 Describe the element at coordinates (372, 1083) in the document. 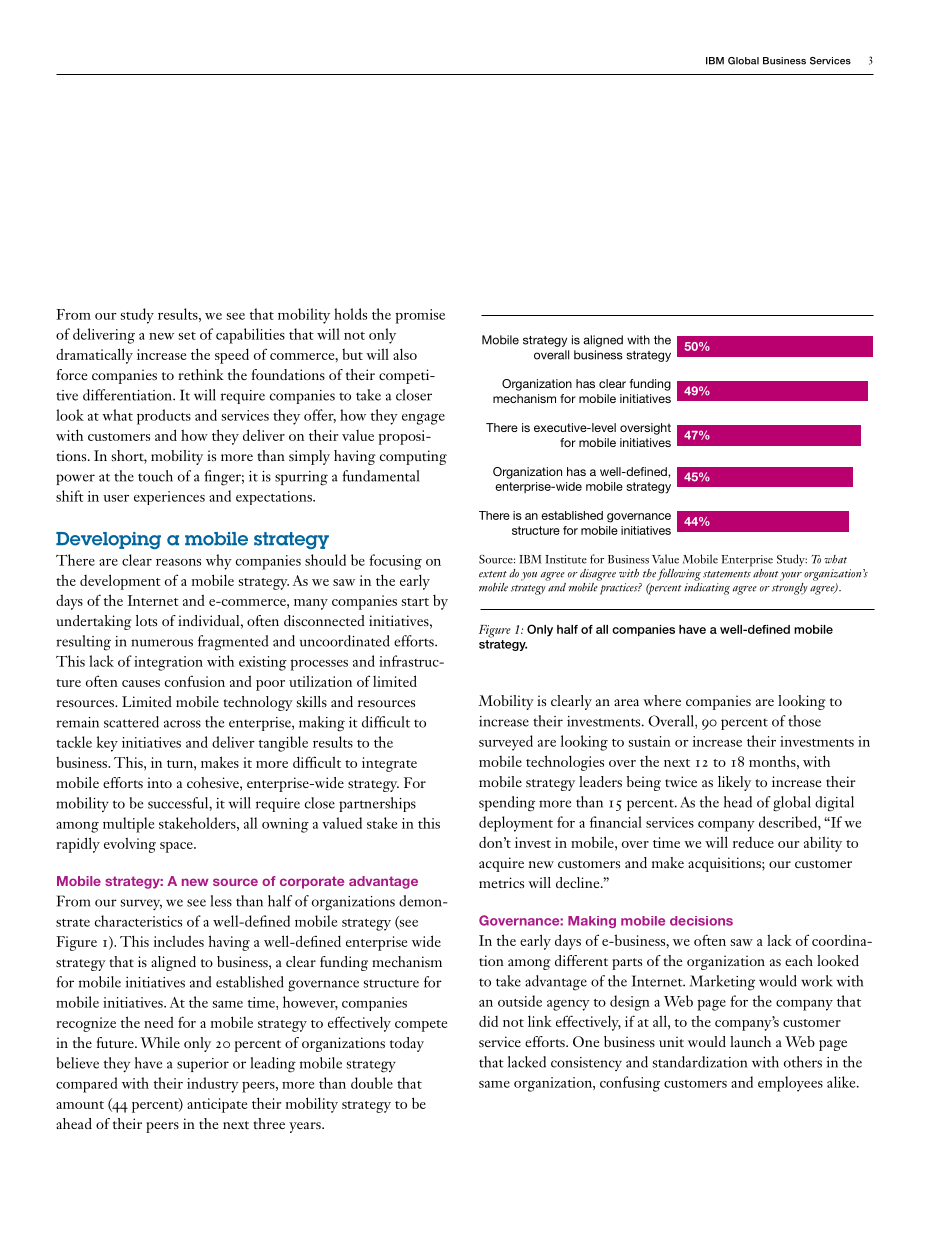

I see `double` at that location.
